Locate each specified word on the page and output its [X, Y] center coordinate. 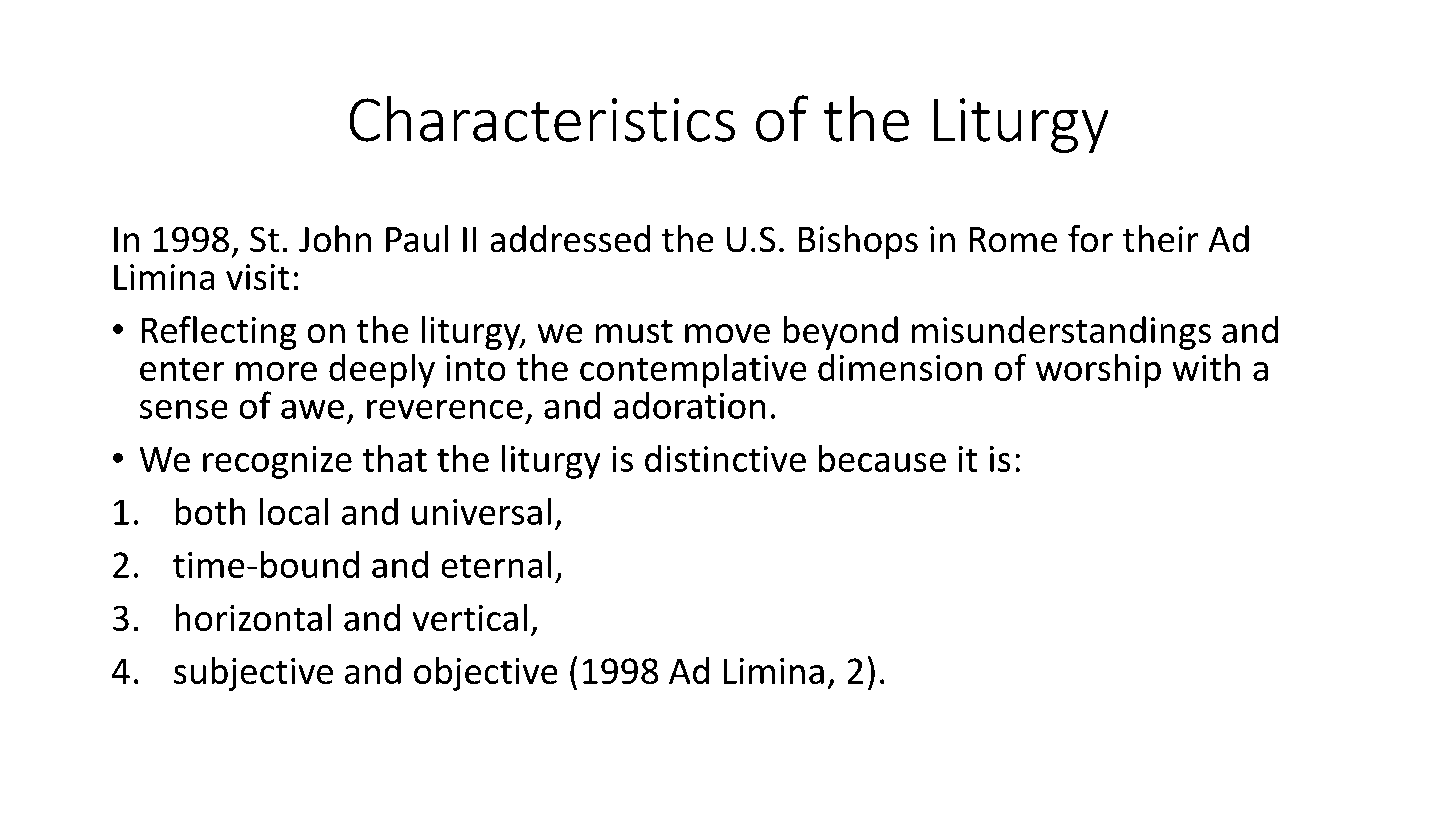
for [1090, 239]
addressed [570, 239]
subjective [253, 674]
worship [1098, 370]
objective [486, 674]
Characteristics [542, 118]
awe [312, 409]
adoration [689, 405]
